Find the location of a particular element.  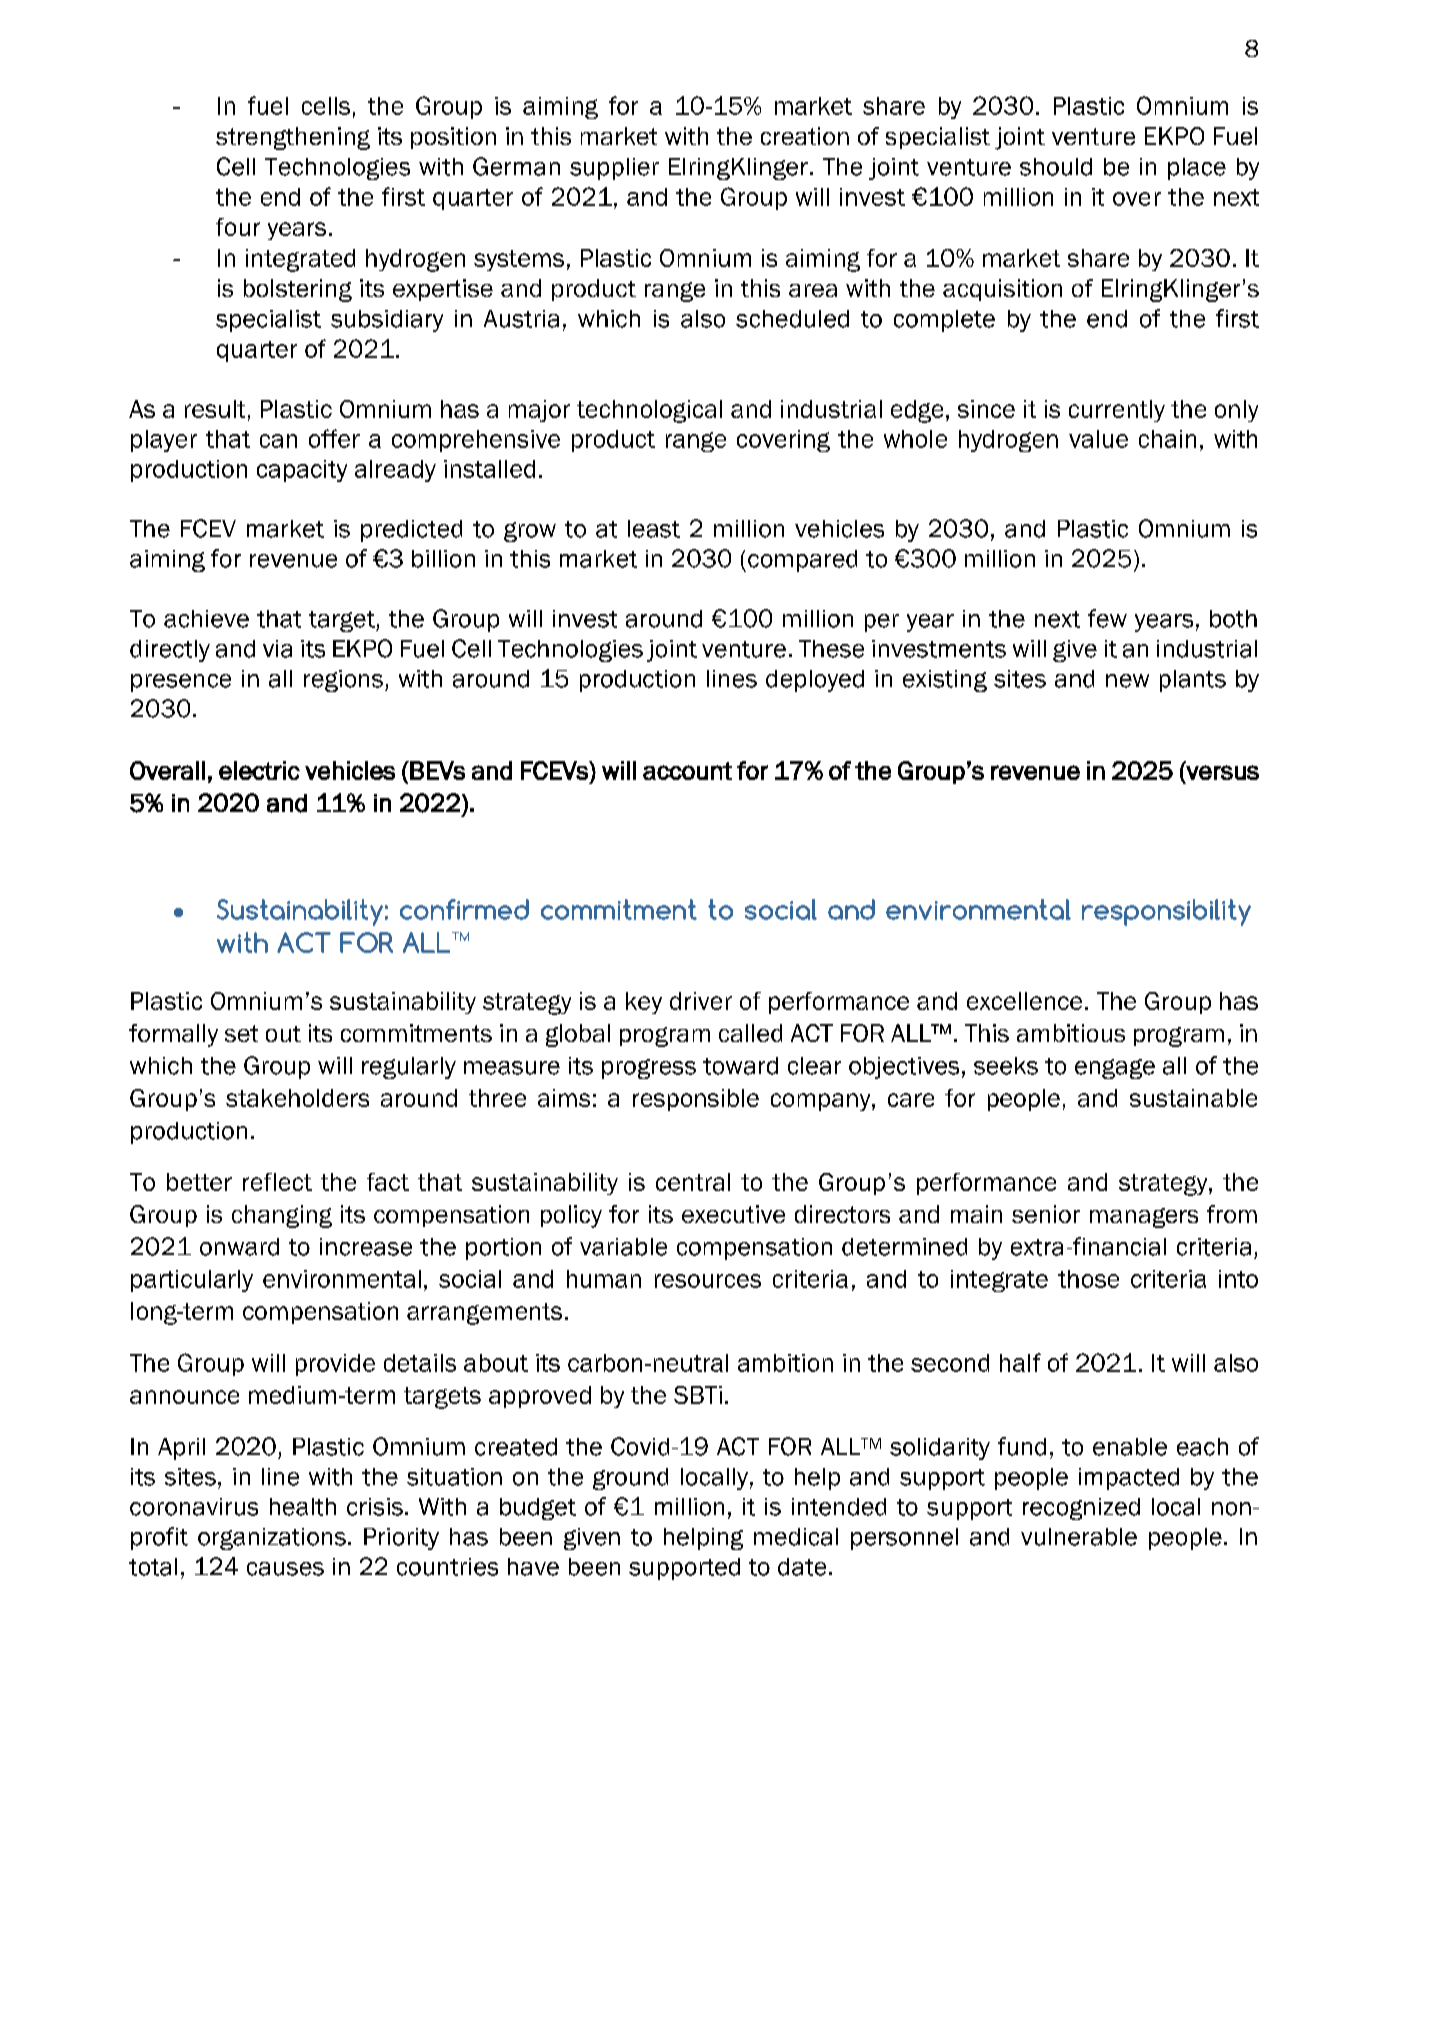

onward is located at coordinates (239, 1247).
